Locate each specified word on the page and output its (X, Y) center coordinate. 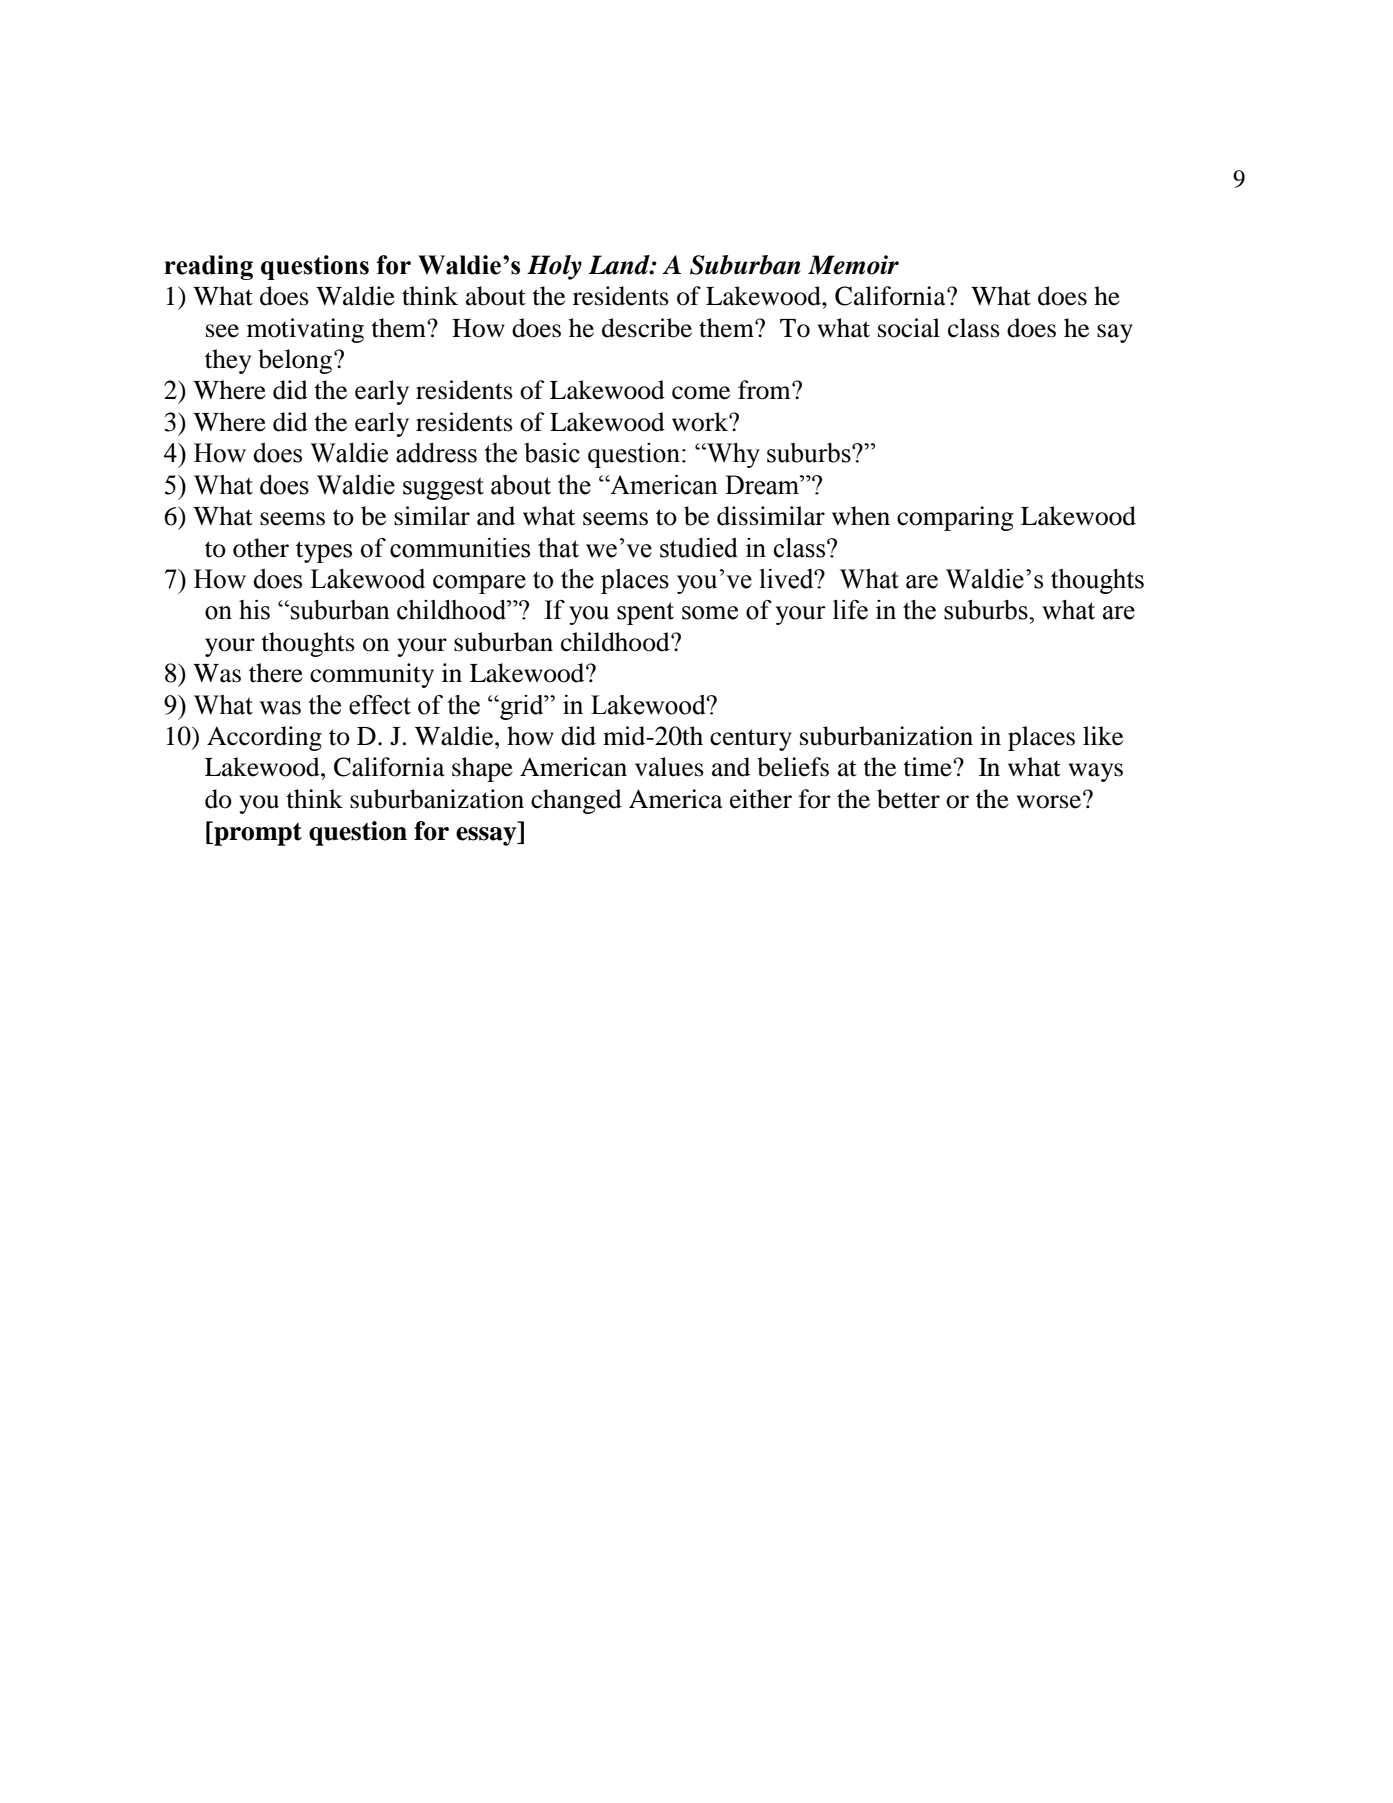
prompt (257, 833)
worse (1049, 802)
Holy (554, 267)
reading (209, 267)
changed (576, 801)
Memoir (853, 265)
